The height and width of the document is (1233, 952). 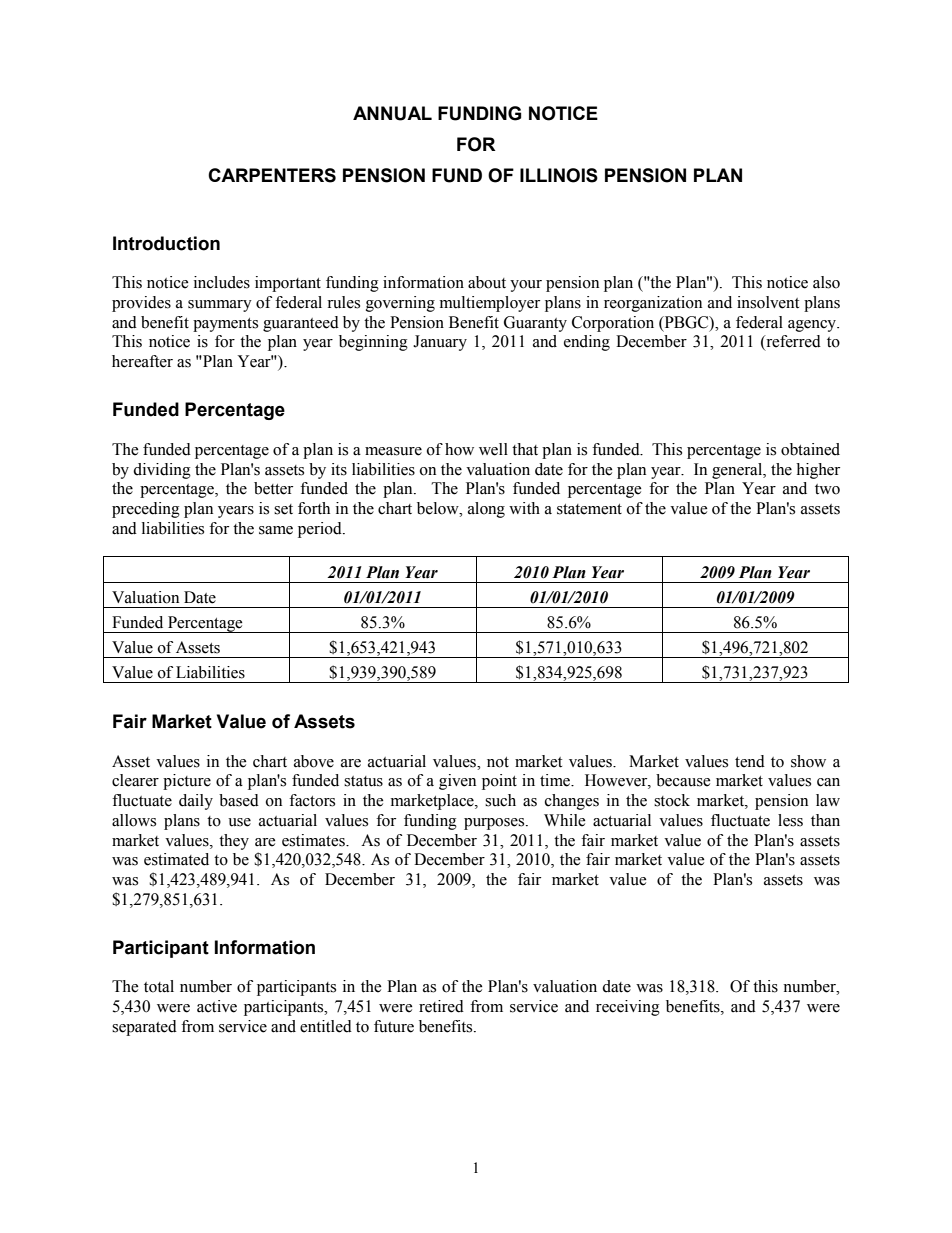 I want to click on two, so click(x=827, y=489).
